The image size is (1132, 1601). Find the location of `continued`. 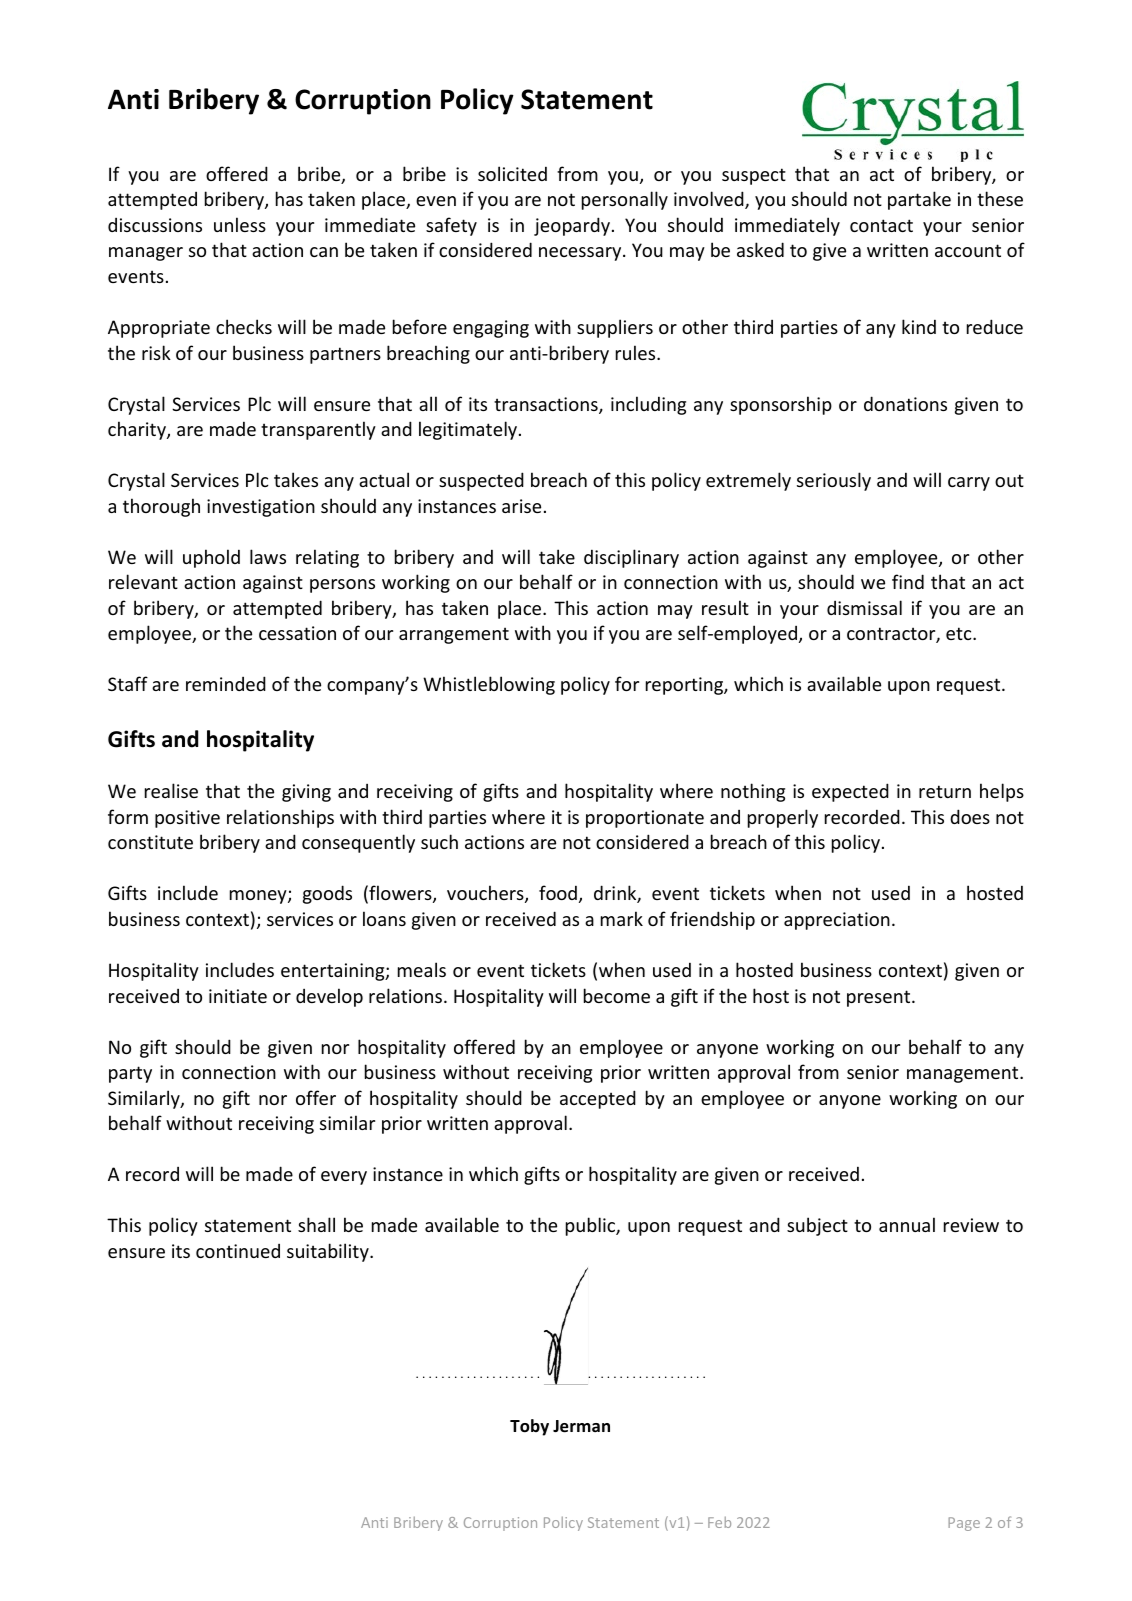

continued is located at coordinates (238, 1251).
